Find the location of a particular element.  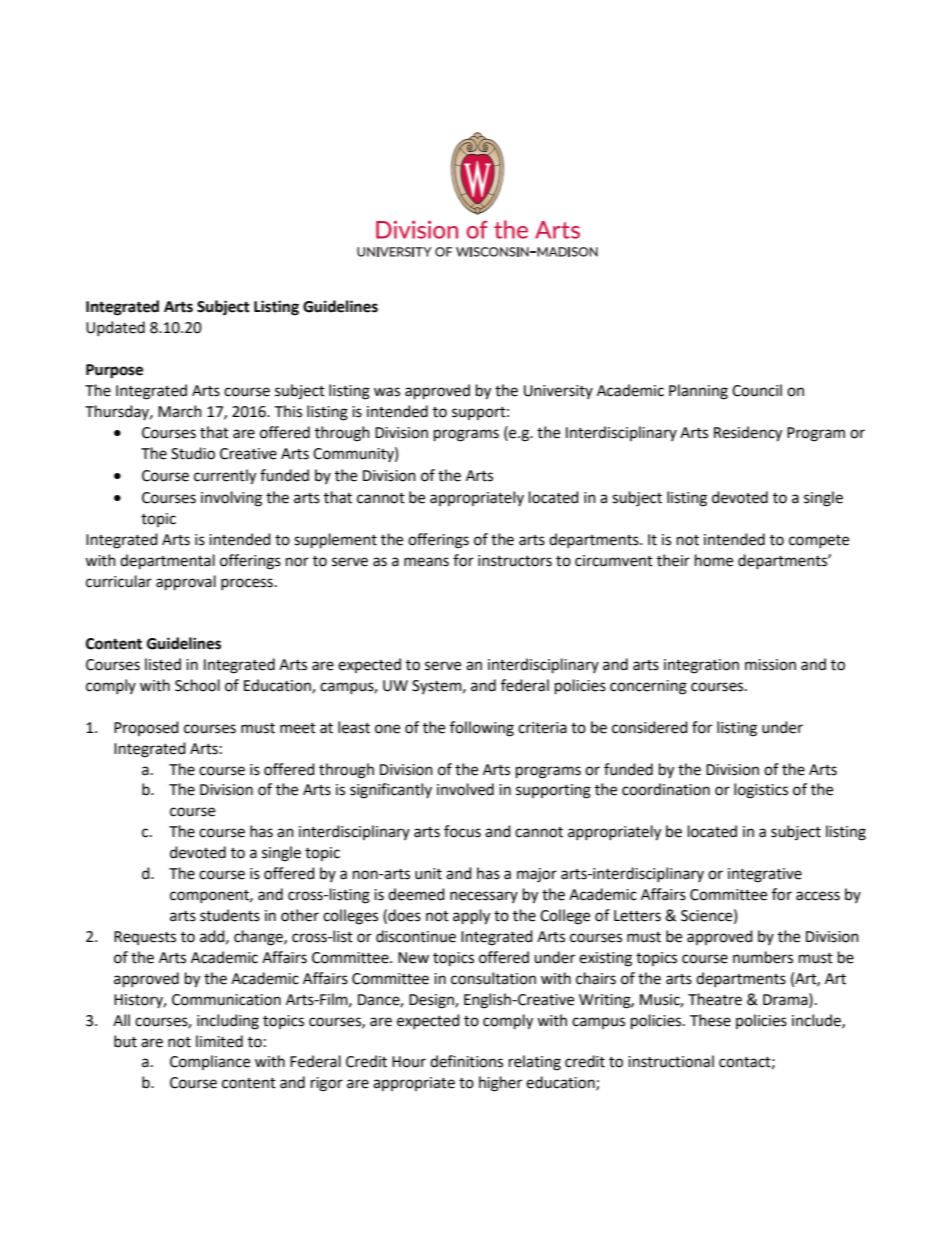

means is located at coordinates (426, 562).
